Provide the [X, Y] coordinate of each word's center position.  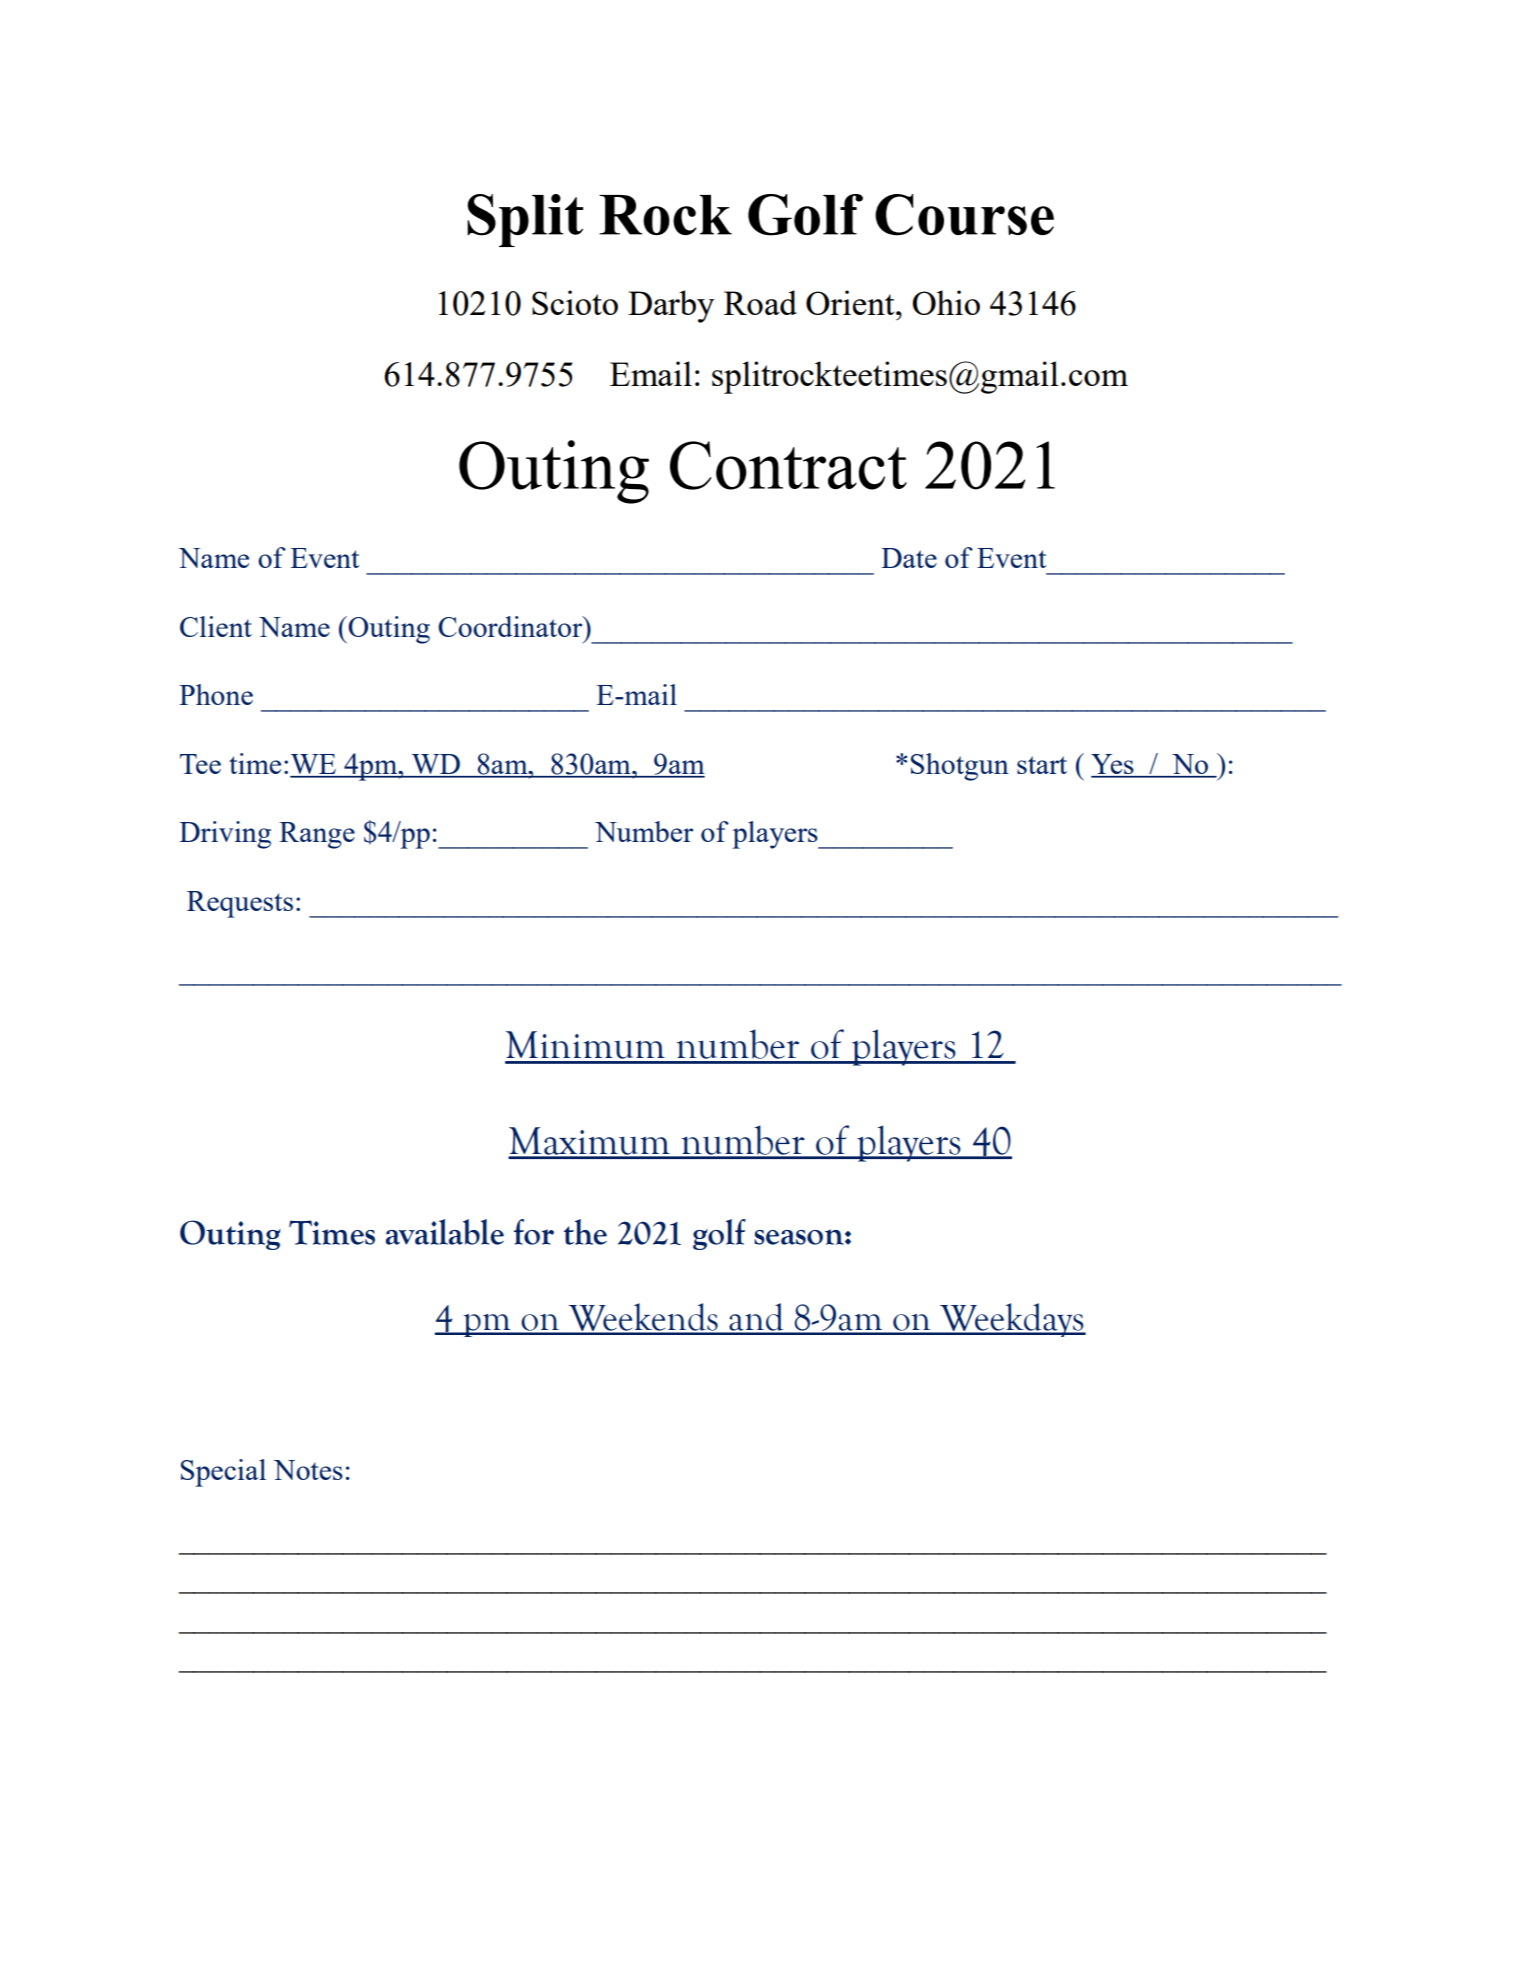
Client [216, 626]
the [585, 1232]
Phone [216, 694]
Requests [240, 904]
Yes [1113, 765]
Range [317, 835]
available [445, 1232]
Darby [671, 306]
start [1042, 765]
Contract [788, 465]
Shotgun [960, 767]
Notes [308, 1470]
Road [760, 302]
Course [964, 215]
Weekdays [1012, 1320]
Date [909, 558]
